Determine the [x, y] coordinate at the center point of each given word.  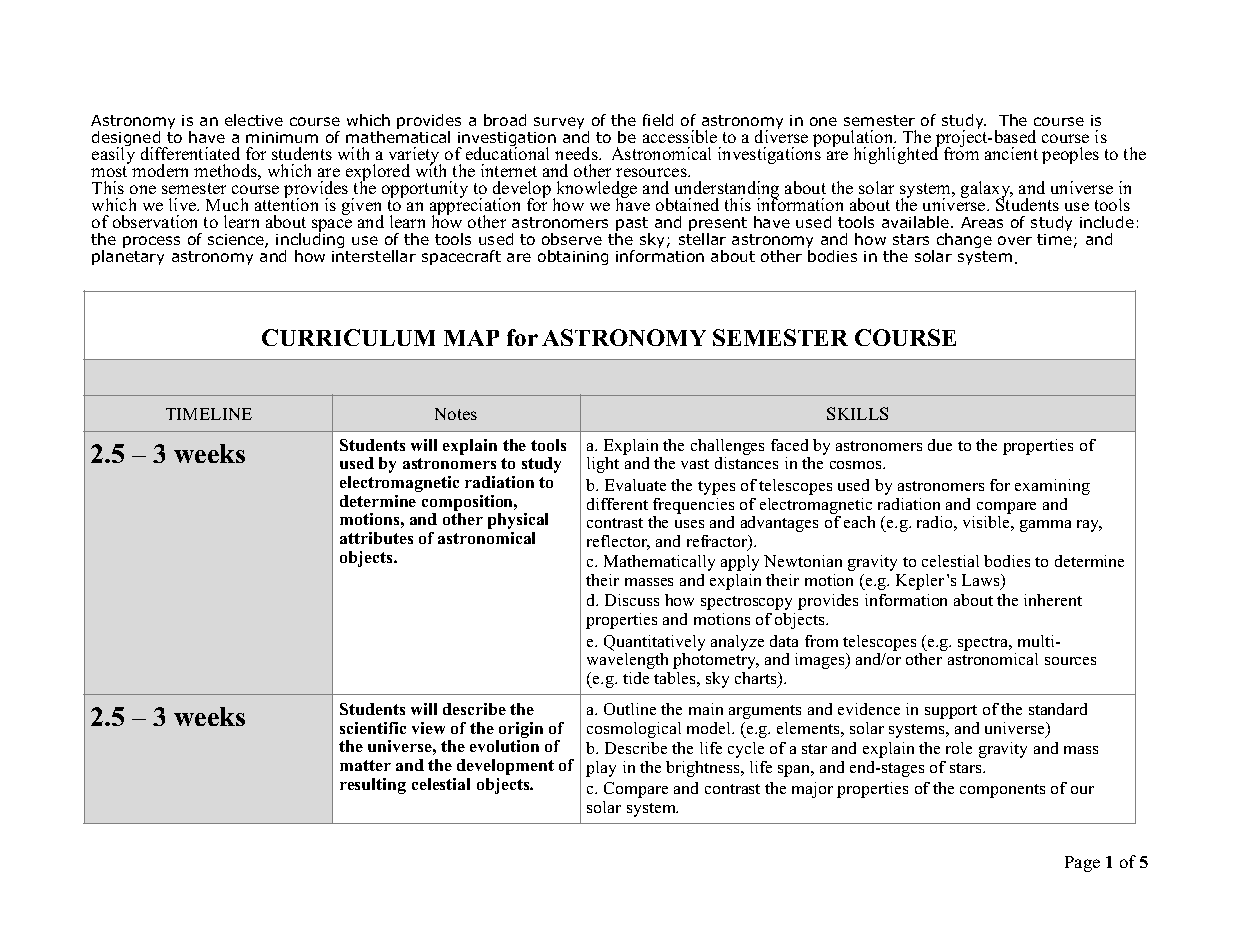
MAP [471, 338]
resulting [373, 786]
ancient [1011, 153]
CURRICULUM [348, 337]
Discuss [632, 600]
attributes [376, 538]
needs [577, 153]
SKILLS [857, 413]
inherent [1053, 600]
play [601, 769]
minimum [282, 137]
